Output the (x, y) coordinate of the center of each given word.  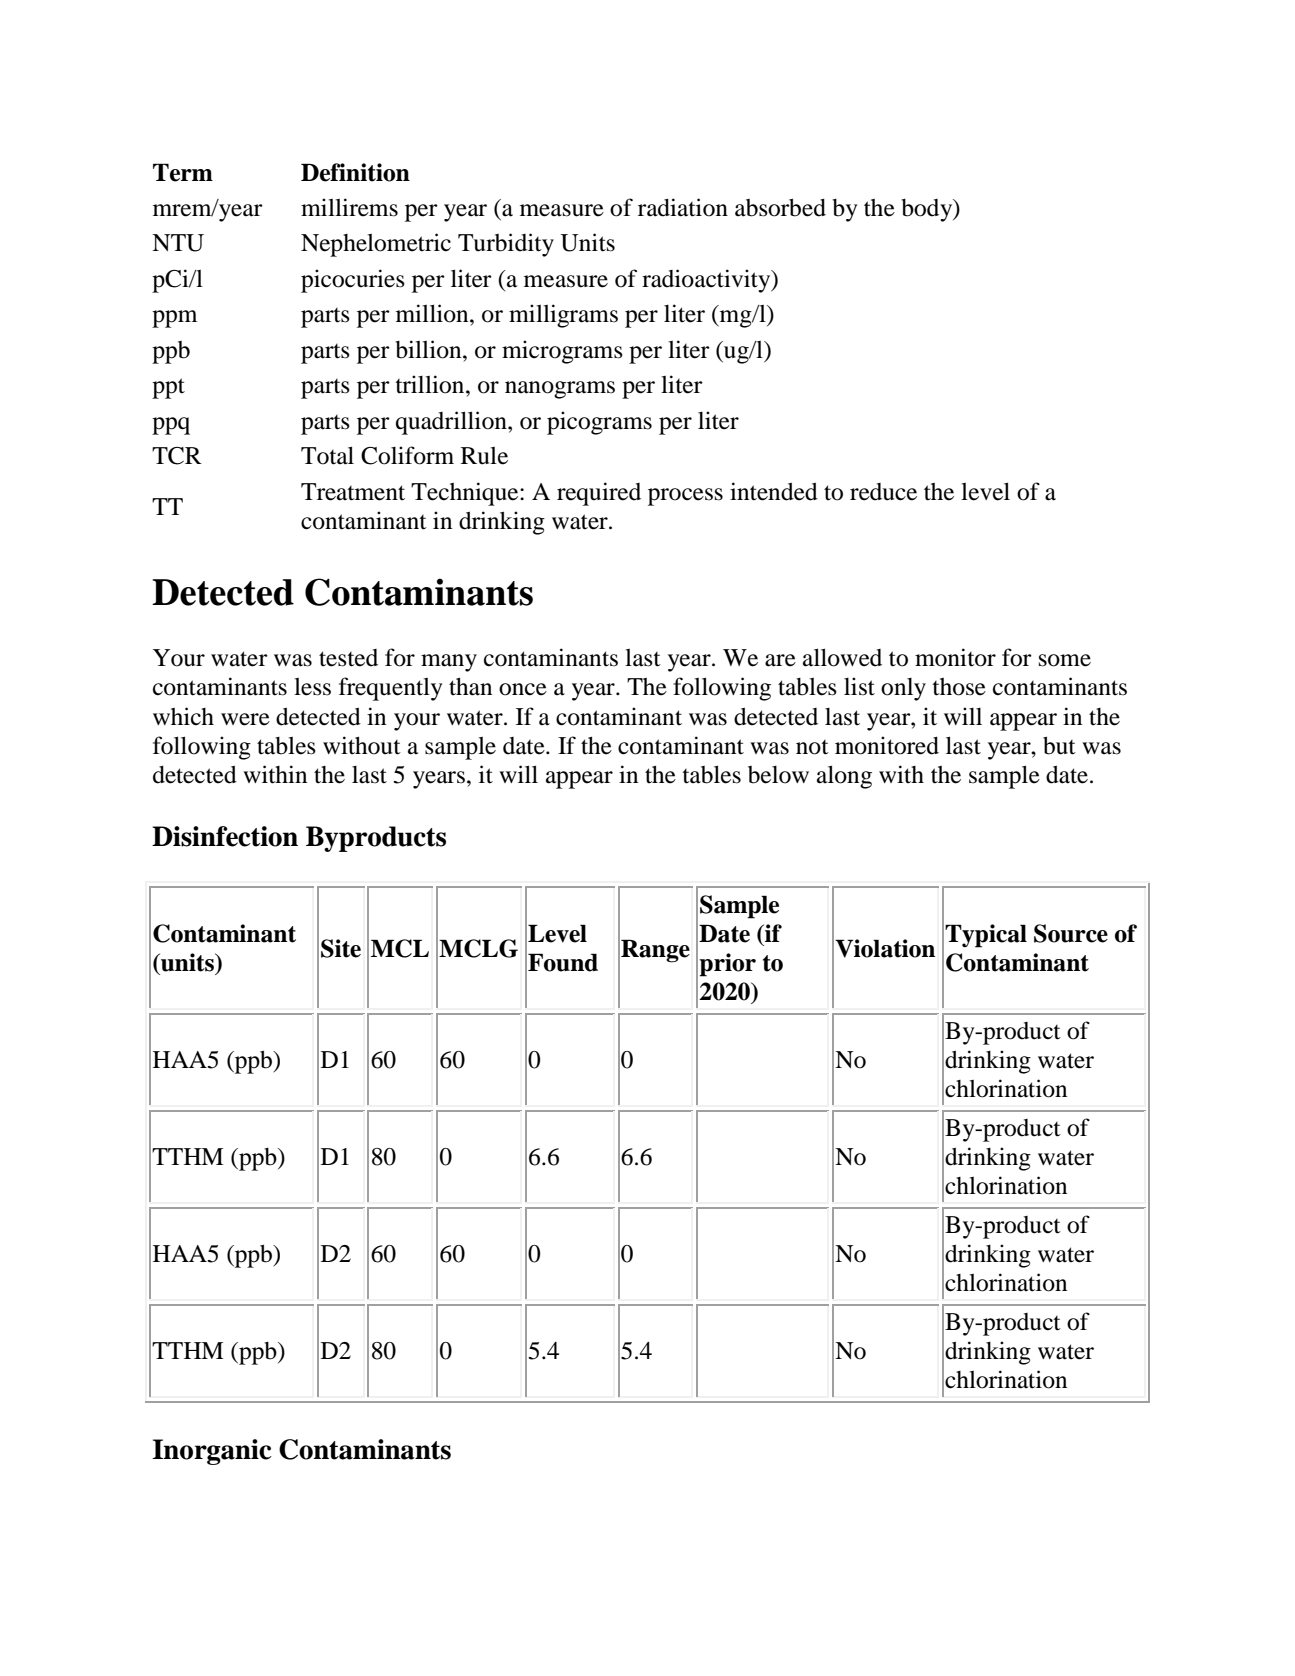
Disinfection (225, 836)
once (523, 689)
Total (327, 455)
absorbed (780, 207)
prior (727, 965)
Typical (986, 936)
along (844, 777)
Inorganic (212, 1452)
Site (341, 948)
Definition (355, 172)
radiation (683, 207)
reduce (883, 492)
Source (1071, 933)
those (959, 687)
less (312, 687)
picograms (599, 423)
